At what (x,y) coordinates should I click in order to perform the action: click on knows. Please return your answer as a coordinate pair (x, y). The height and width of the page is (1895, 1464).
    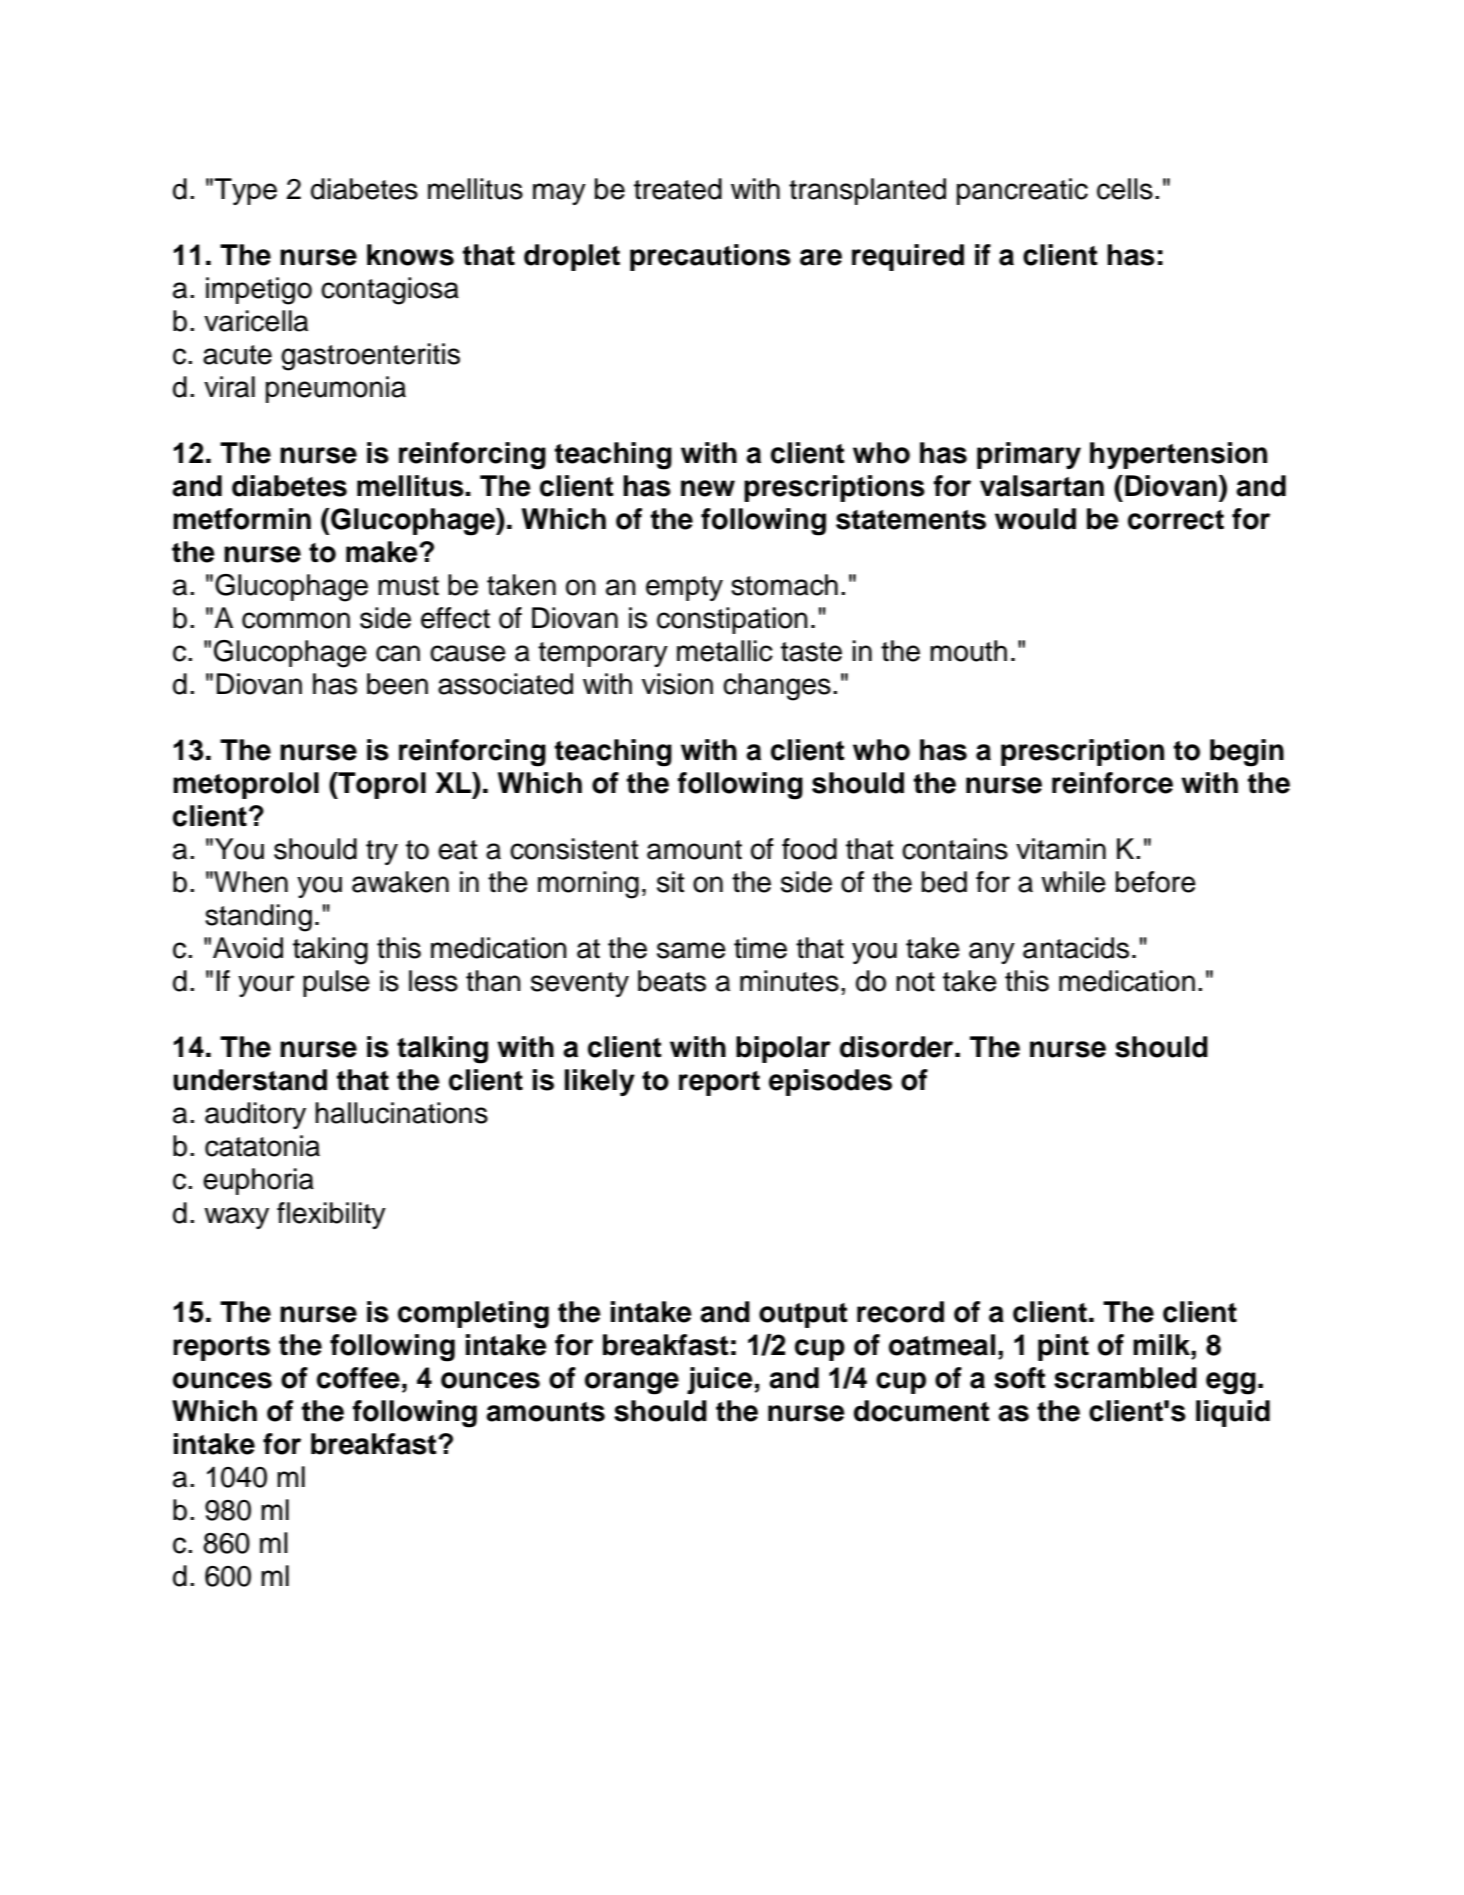
    Looking at the image, I should click on (410, 255).
